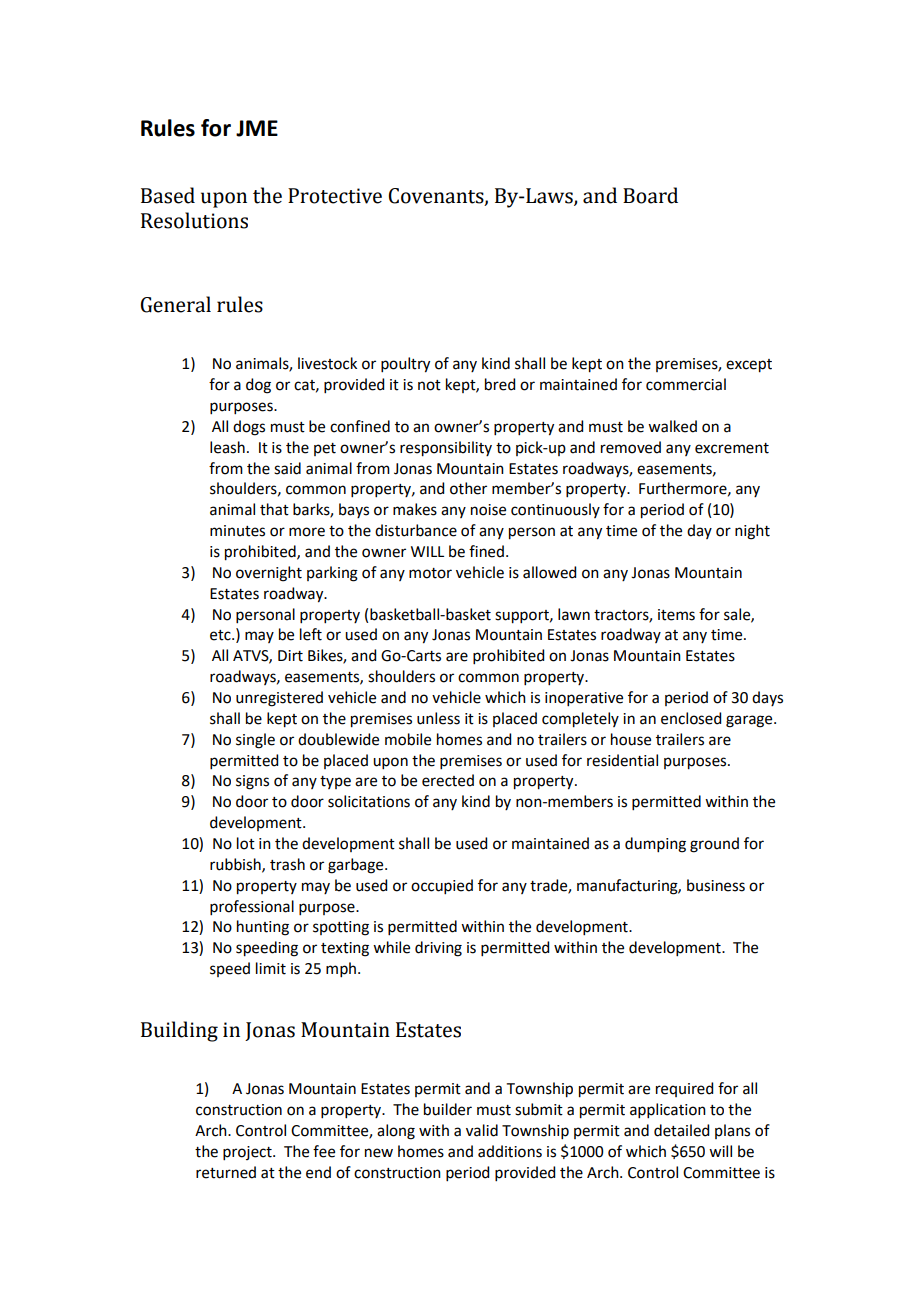 This page has height=1308, width=924. Describe the element at coordinates (714, 845) in the page. I see `ground` at that location.
